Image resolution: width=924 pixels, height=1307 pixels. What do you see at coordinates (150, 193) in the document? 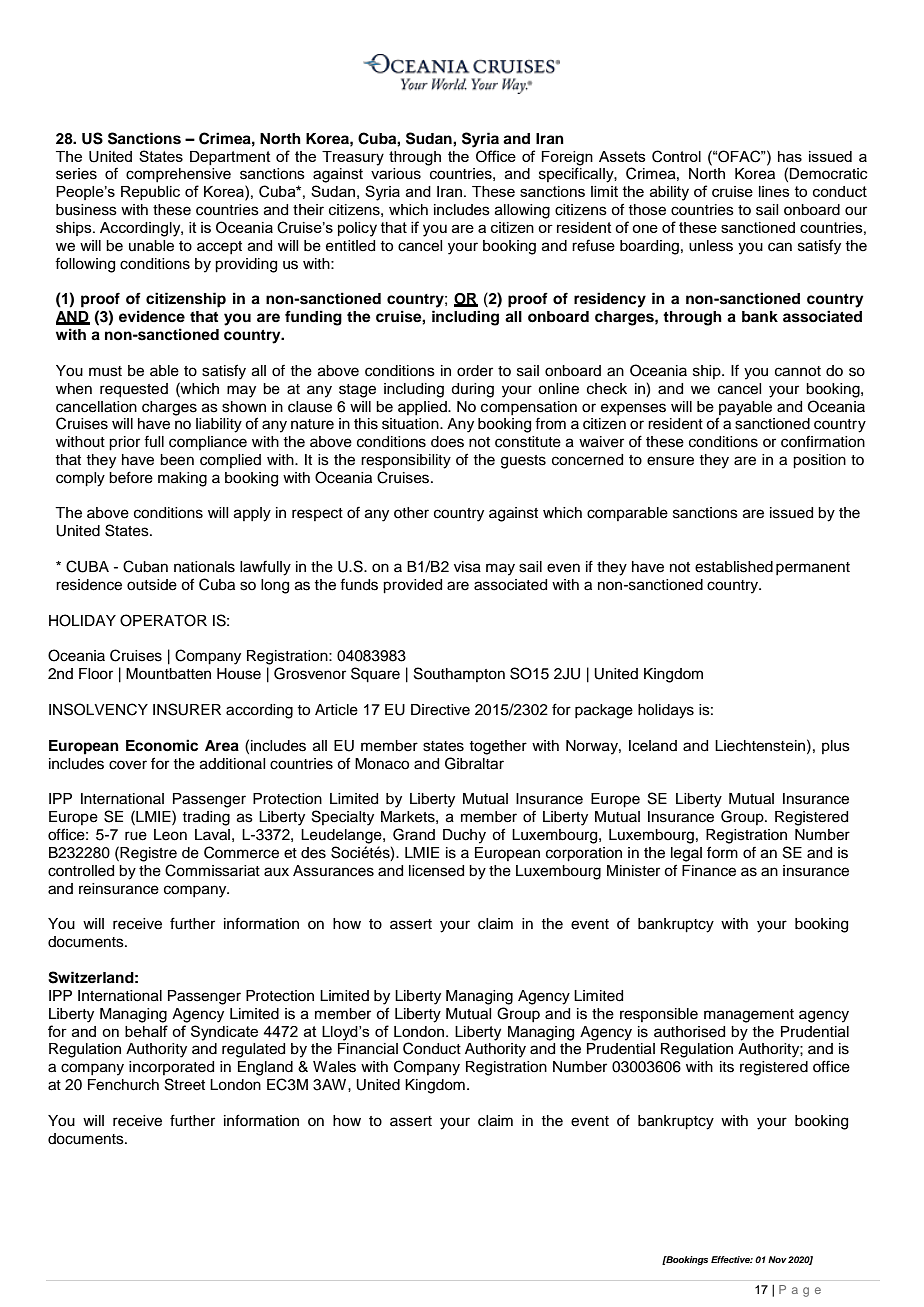
I see `Republic` at bounding box center [150, 193].
